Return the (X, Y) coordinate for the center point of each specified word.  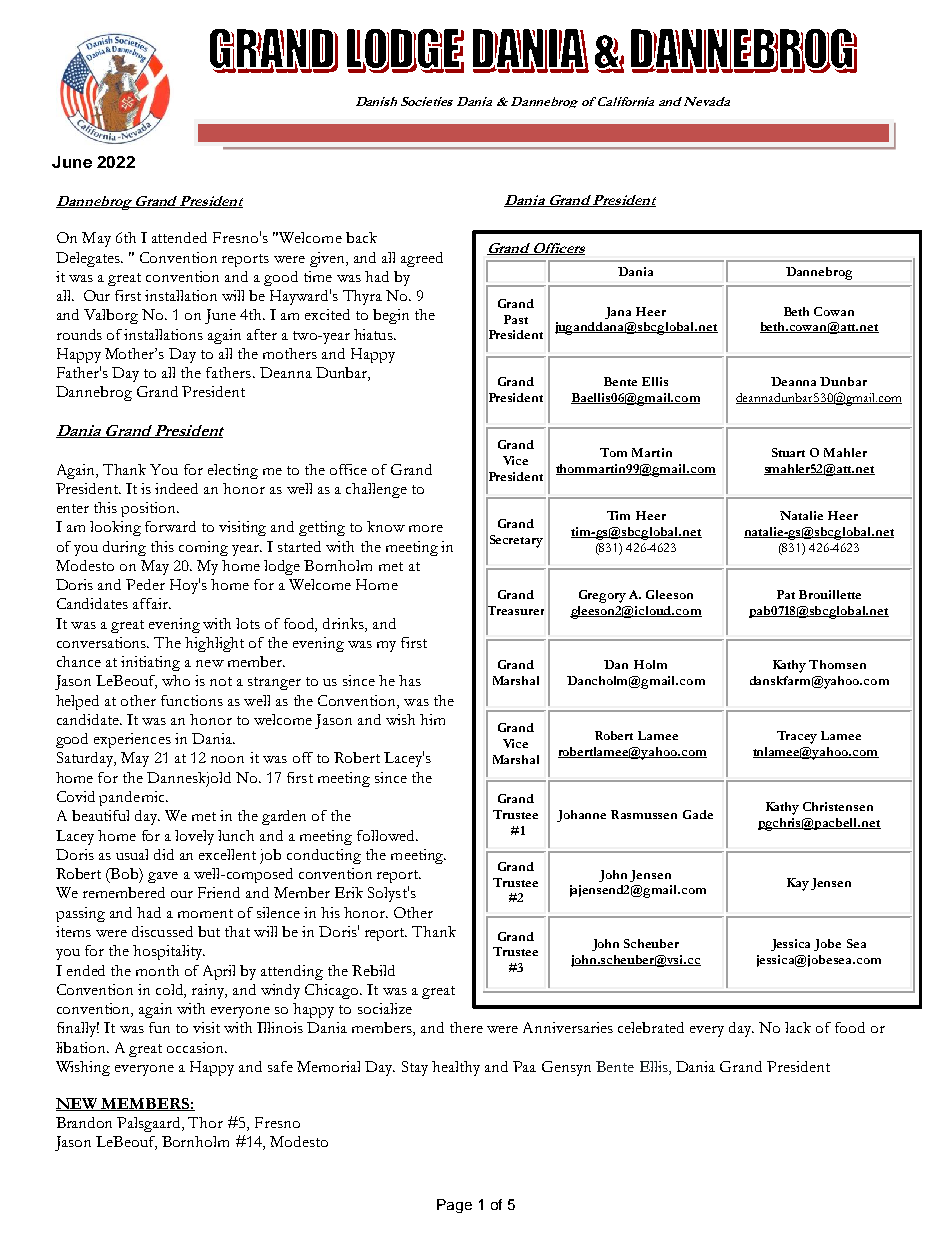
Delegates (89, 259)
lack (798, 1027)
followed (387, 835)
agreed (422, 259)
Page (454, 1206)
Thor (205, 1122)
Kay (798, 884)
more (426, 528)
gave (163, 877)
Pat (786, 594)
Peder (145, 584)
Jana (618, 313)
